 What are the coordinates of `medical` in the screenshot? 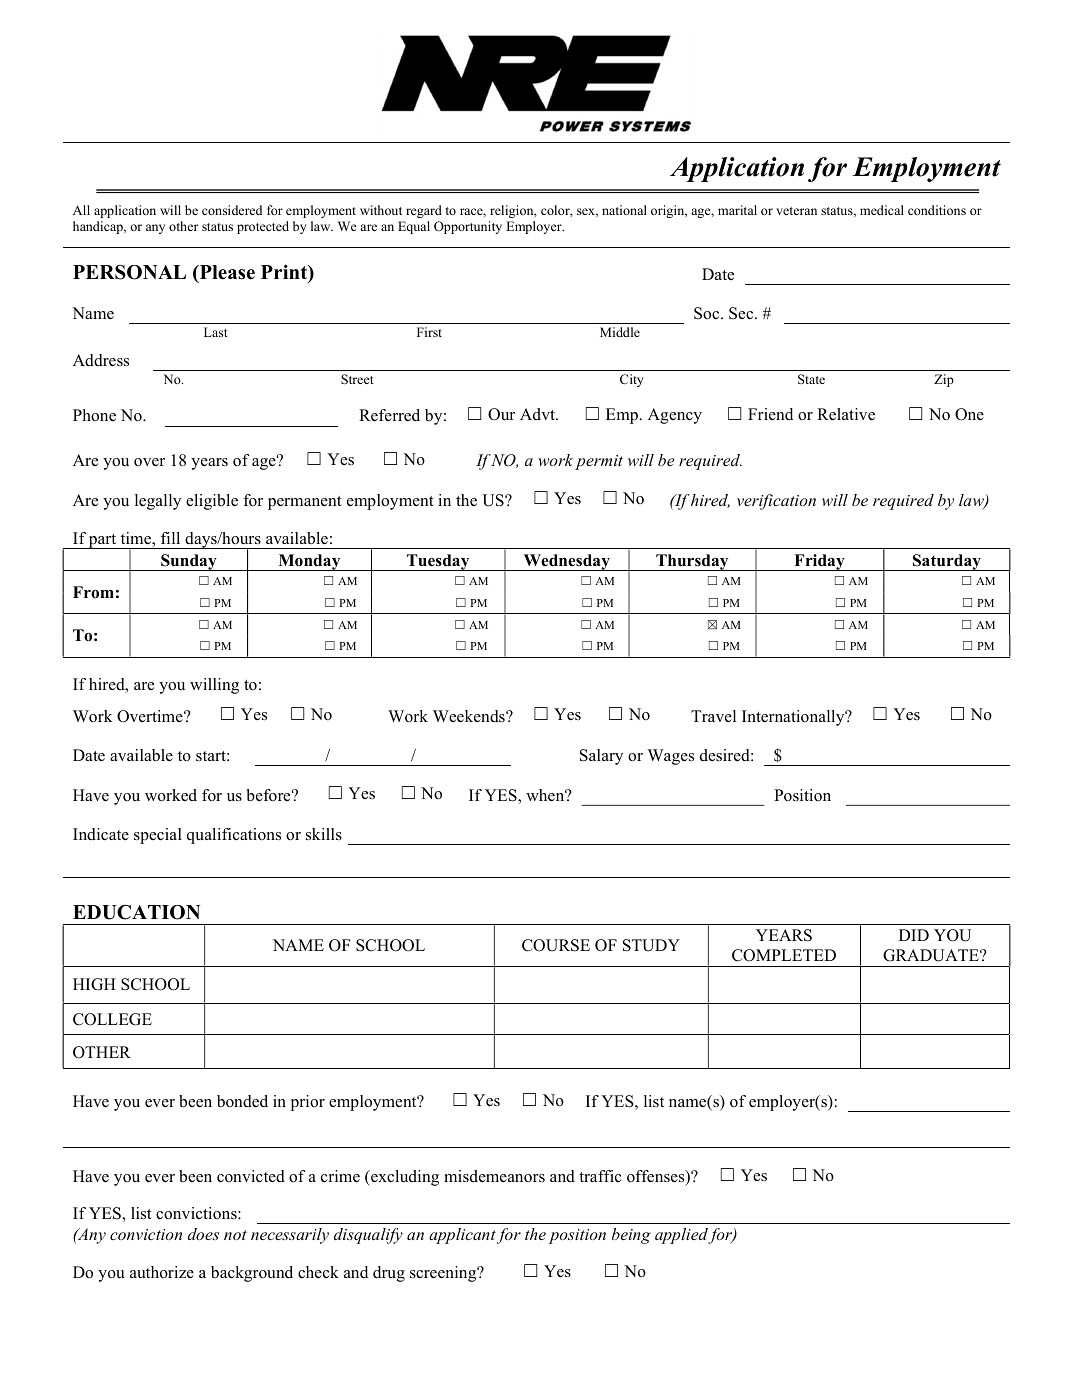 It's located at (882, 210).
